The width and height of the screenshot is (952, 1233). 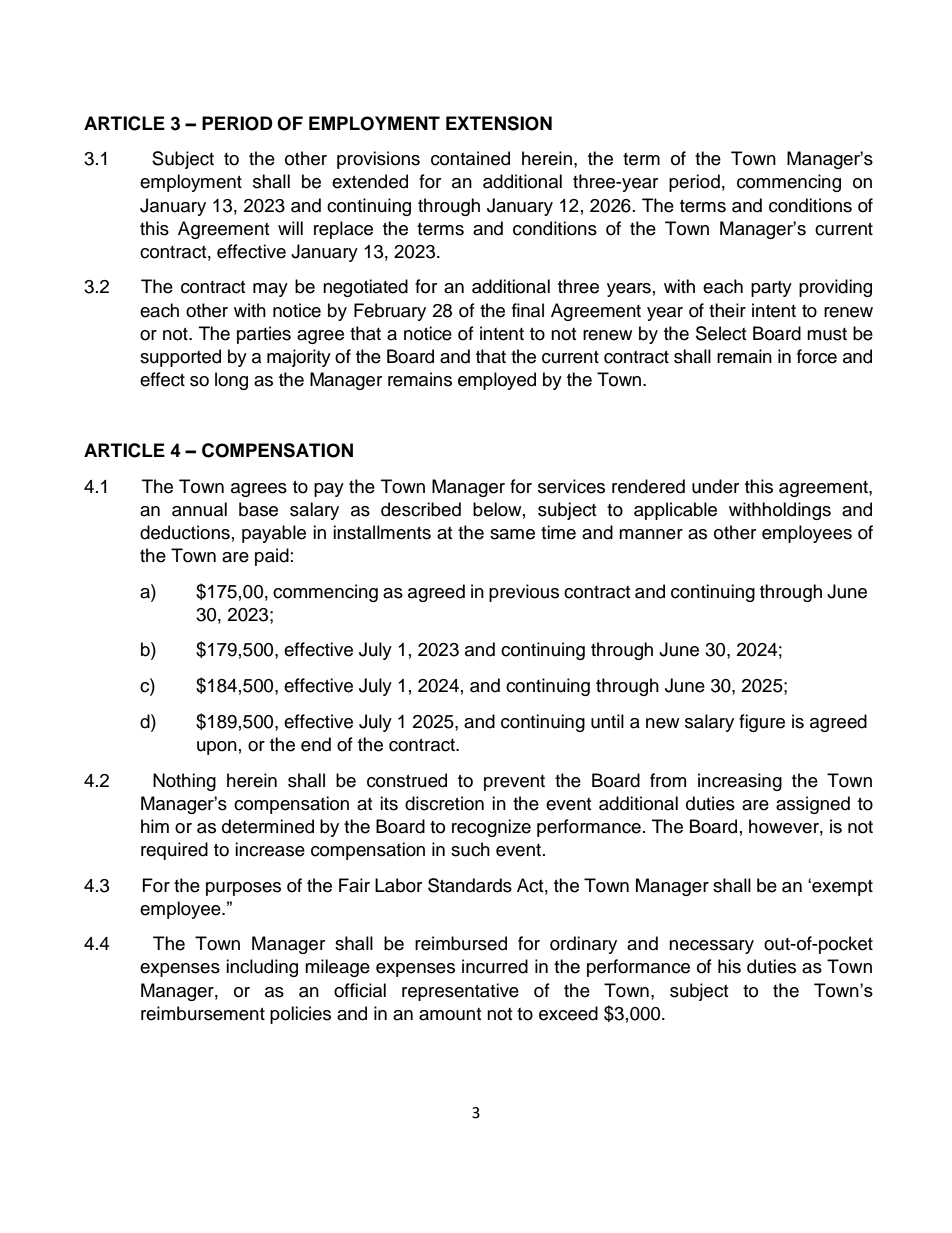 What do you see at coordinates (262, 968) in the screenshot?
I see `including` at bounding box center [262, 968].
